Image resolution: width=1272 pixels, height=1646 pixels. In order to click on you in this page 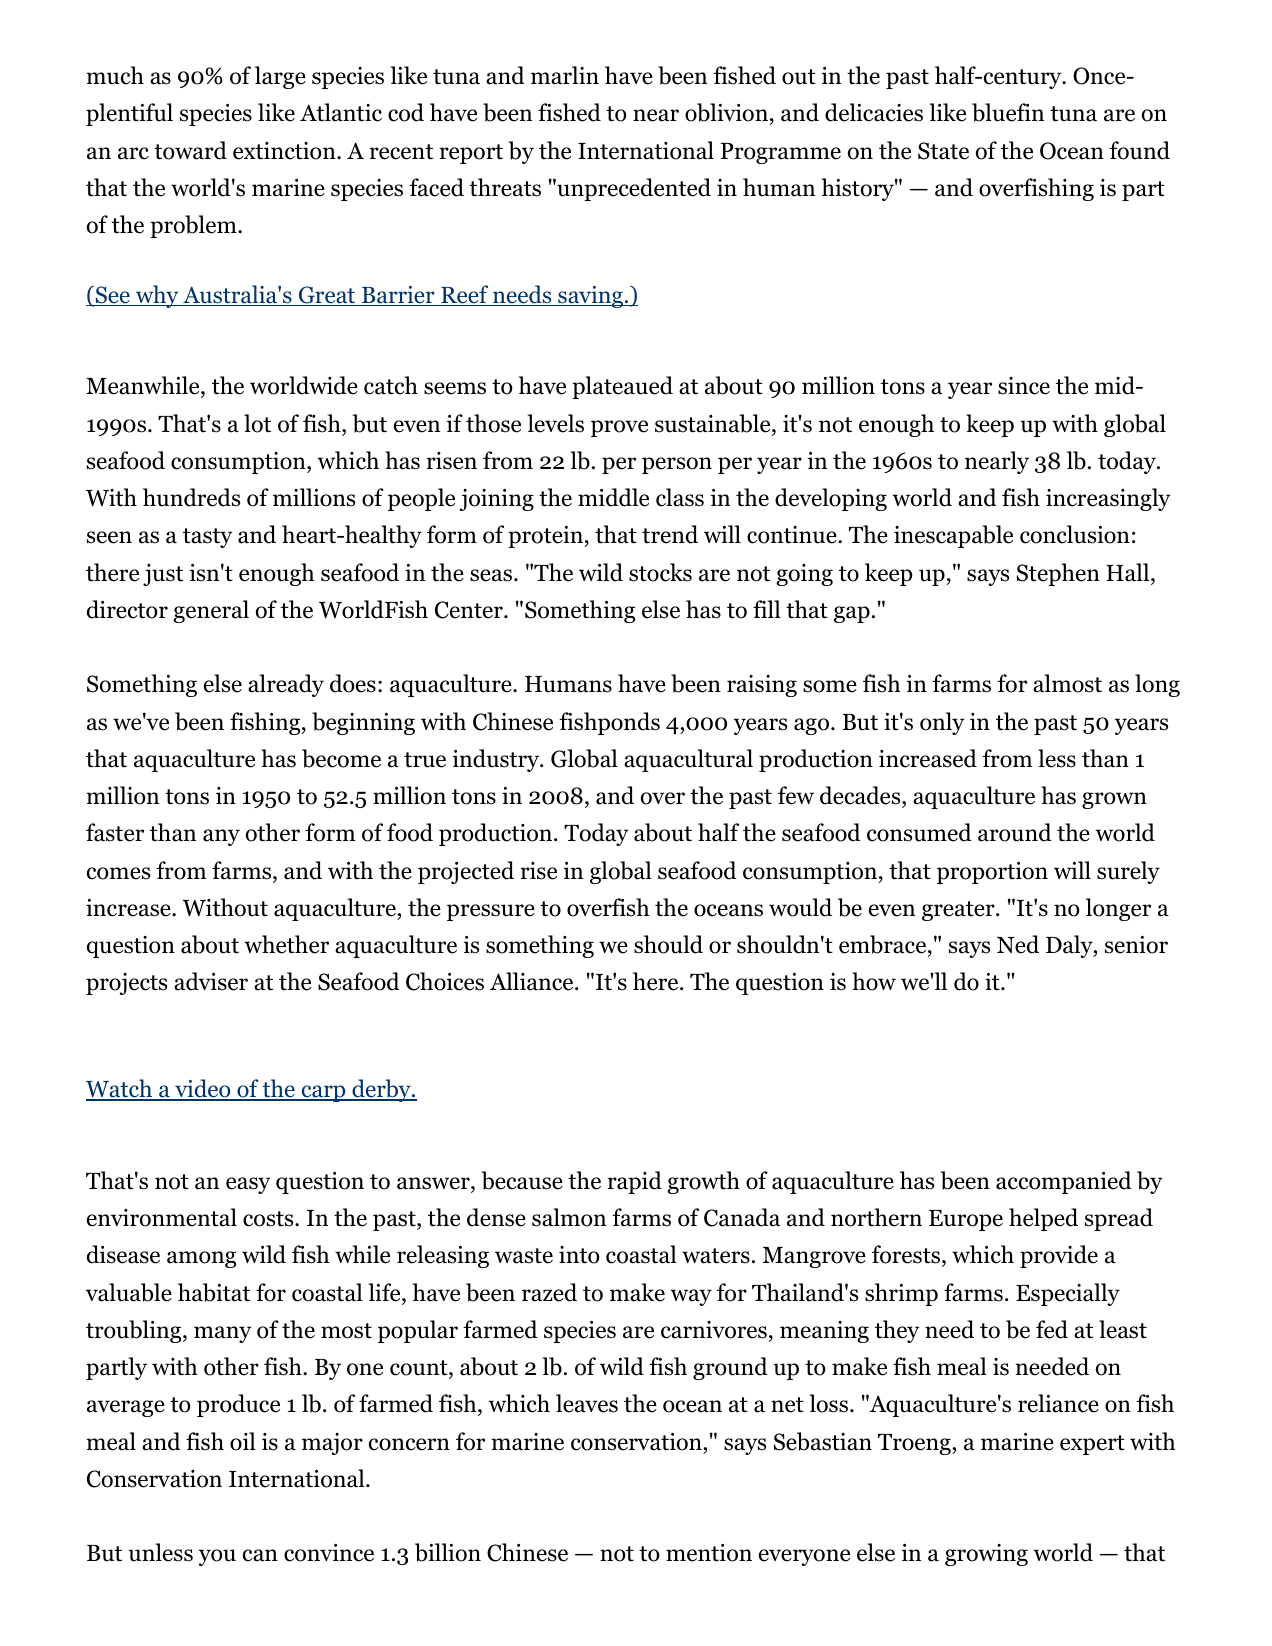, I will do `click(217, 1557)`.
